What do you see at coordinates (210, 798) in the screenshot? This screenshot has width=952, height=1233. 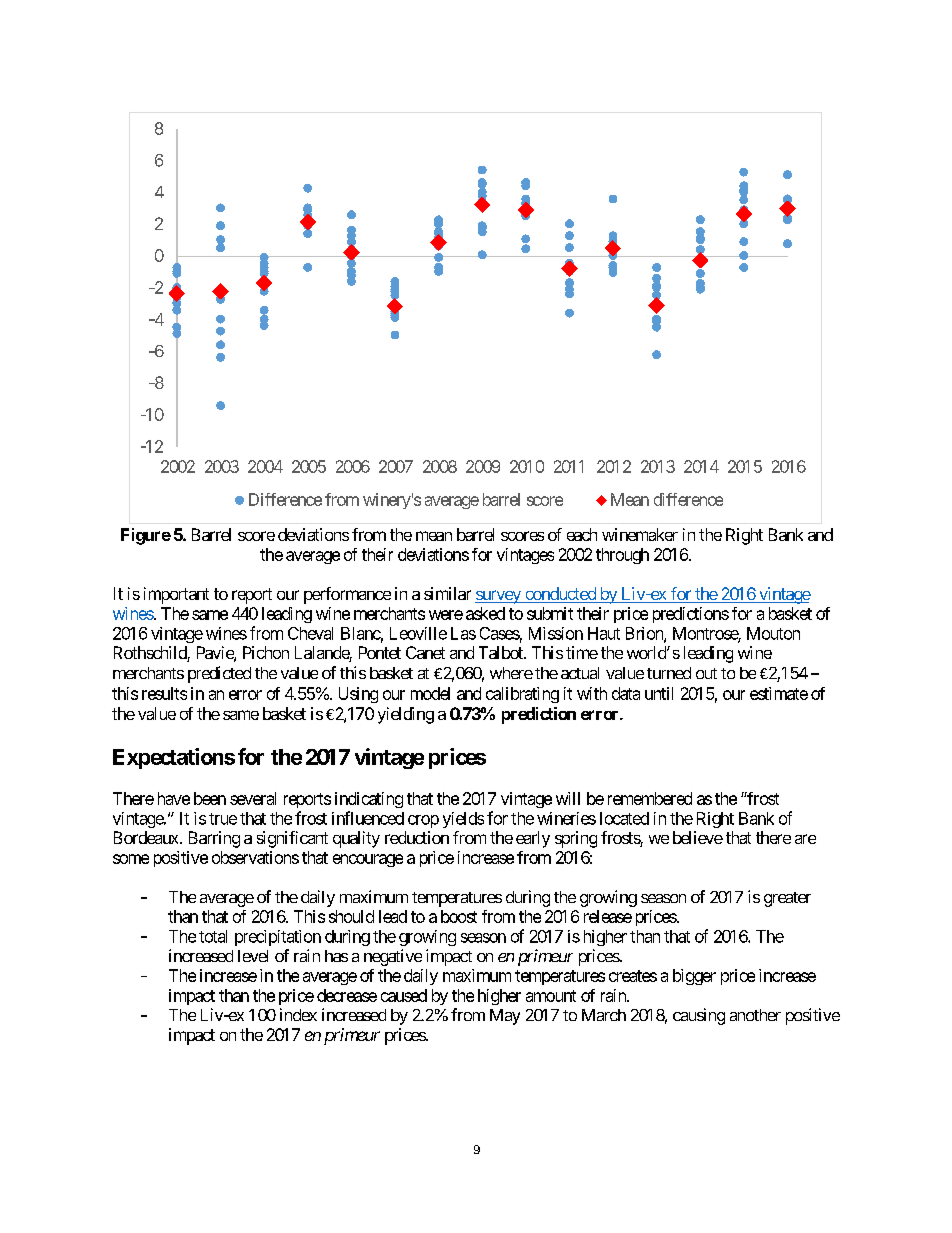 I see `been` at bounding box center [210, 798].
